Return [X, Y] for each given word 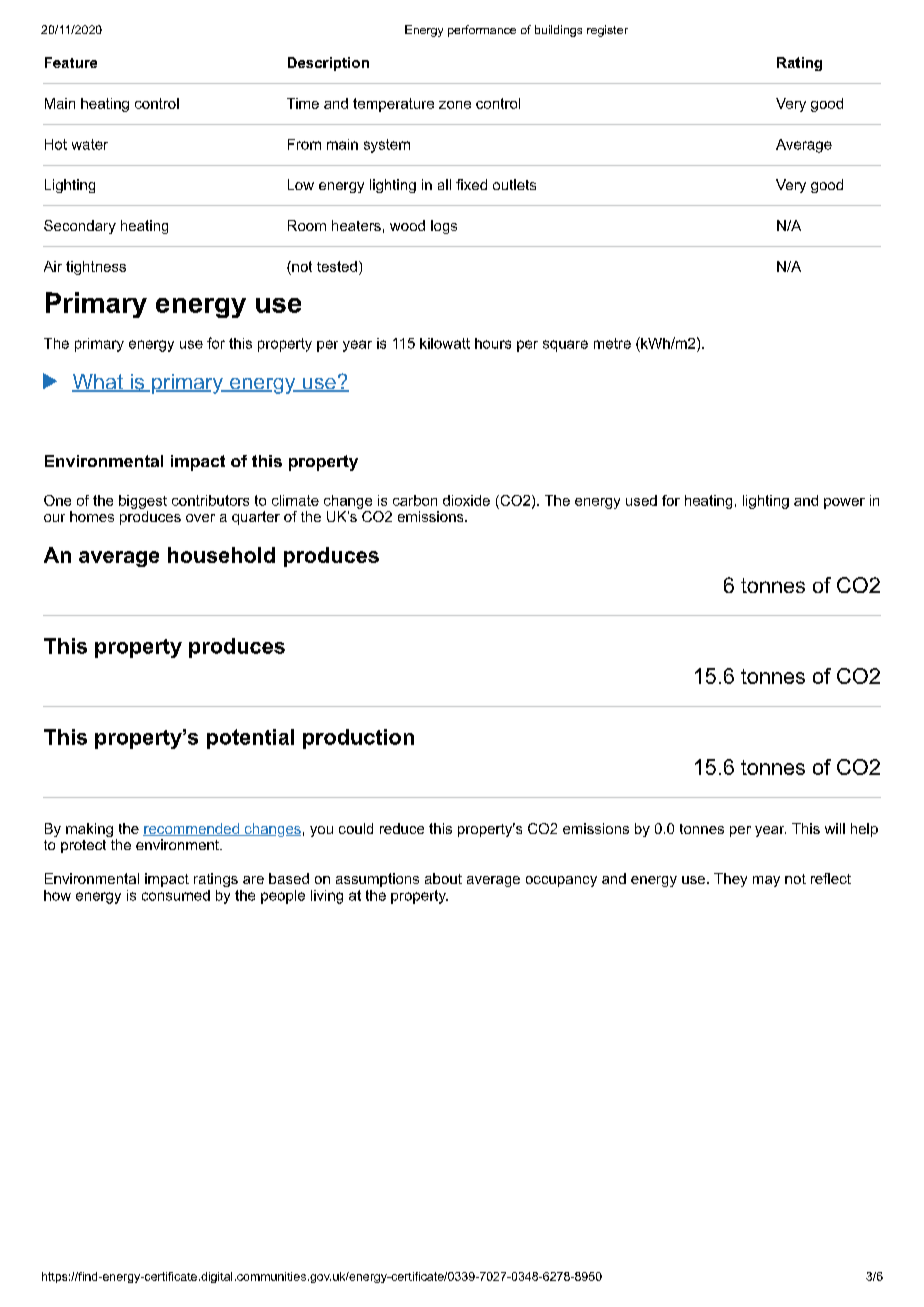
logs [444, 227]
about [443, 878]
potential [250, 739]
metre [612, 343]
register [607, 31]
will [835, 828]
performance [482, 31]
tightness [96, 268]
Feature [71, 62]
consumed [176, 895]
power [844, 503]
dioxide [466, 500]
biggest [143, 502]
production [358, 739]
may [766, 881]
